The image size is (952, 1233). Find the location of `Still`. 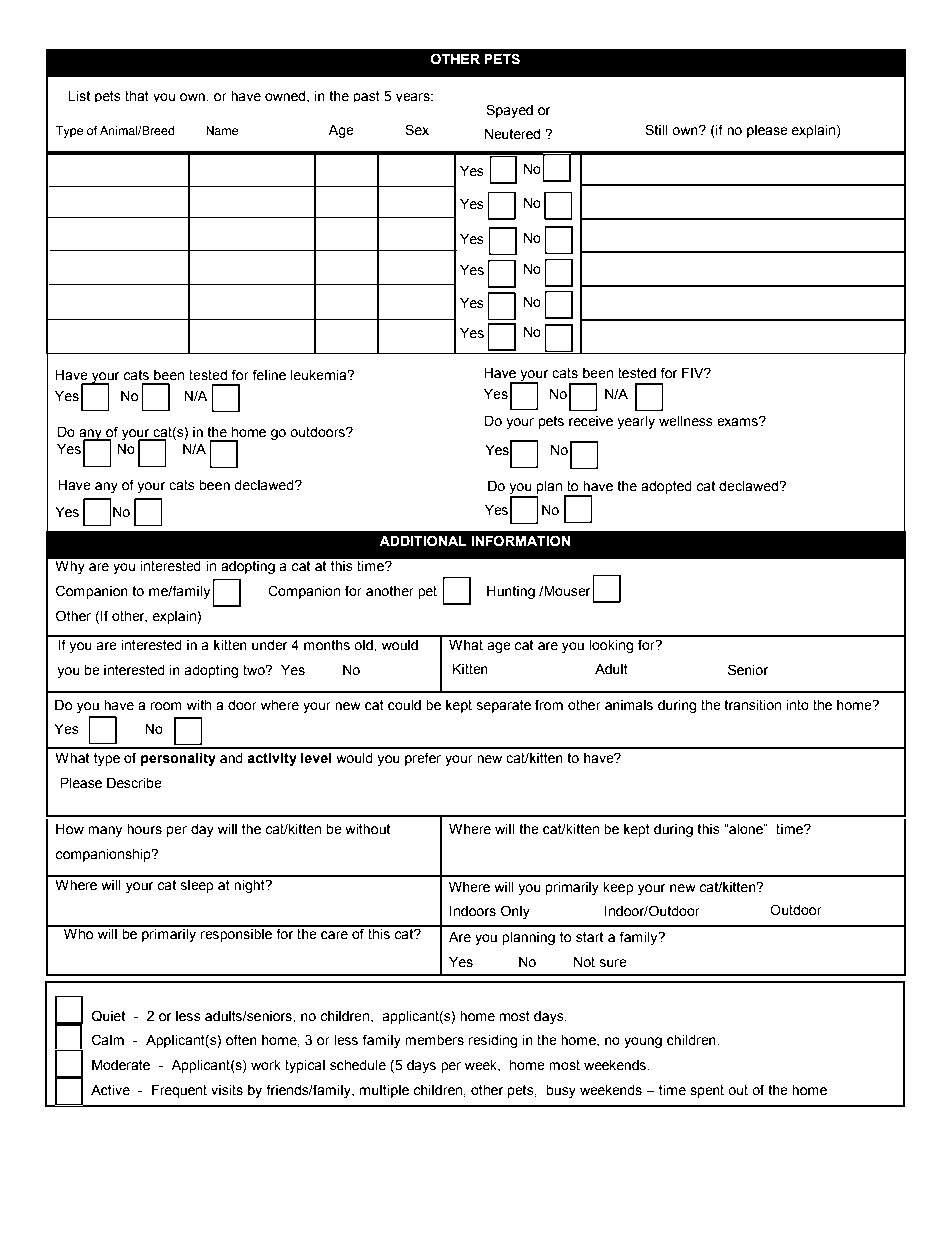

Still is located at coordinates (656, 130).
